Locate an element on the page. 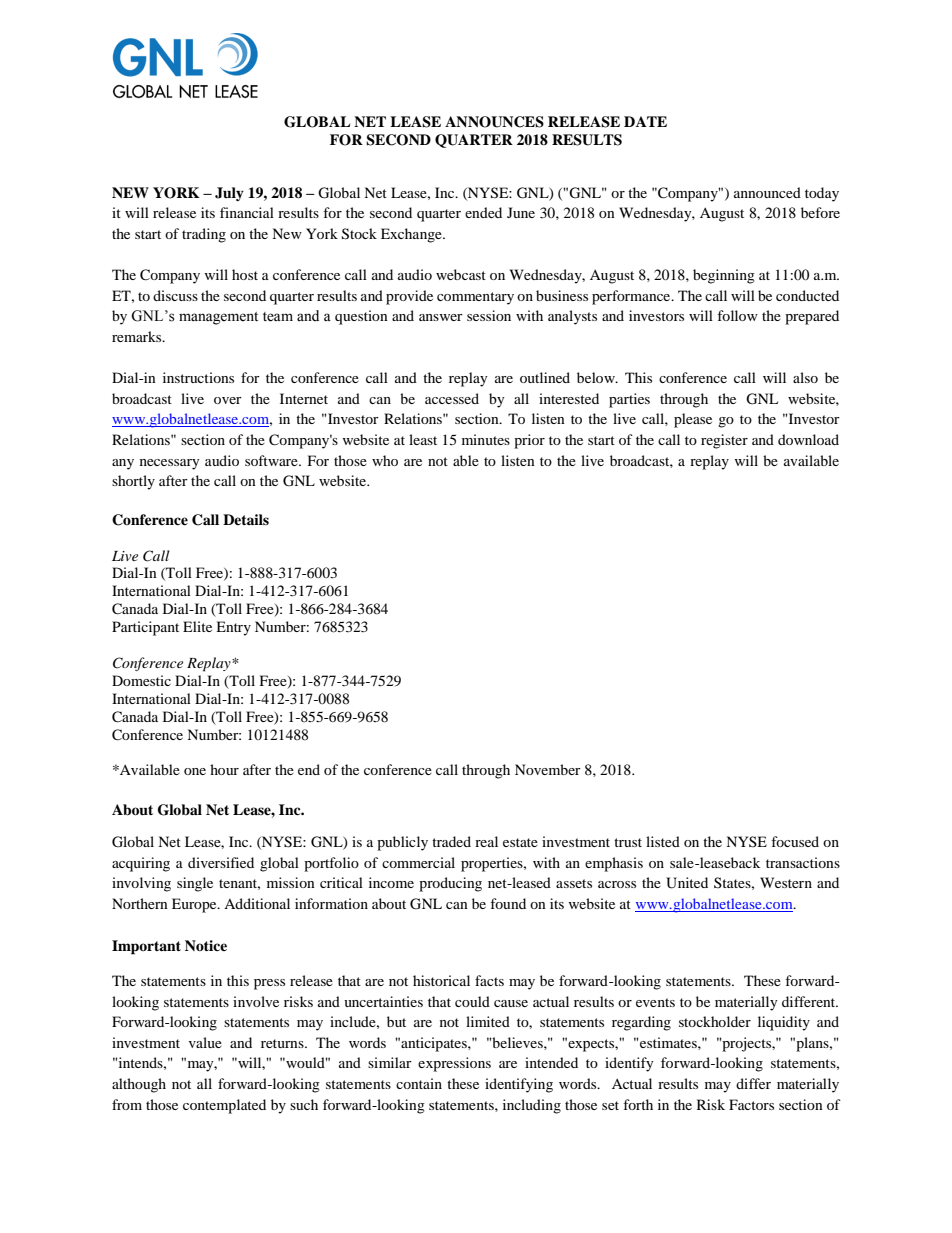 Image resolution: width=952 pixels, height=1233 pixels. contain is located at coordinates (419, 1083).
